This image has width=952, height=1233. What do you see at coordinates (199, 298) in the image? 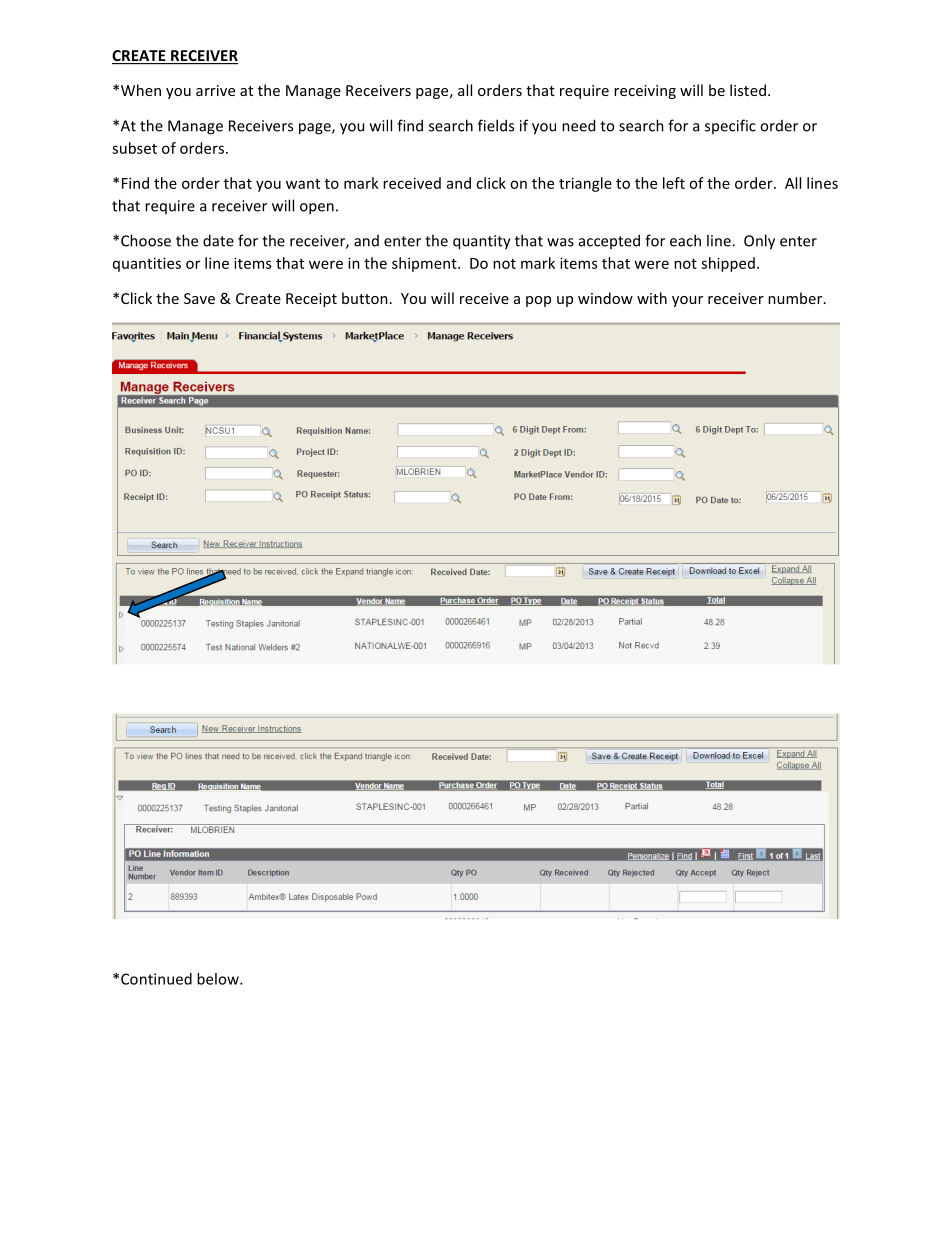
I see `Save` at bounding box center [199, 298].
